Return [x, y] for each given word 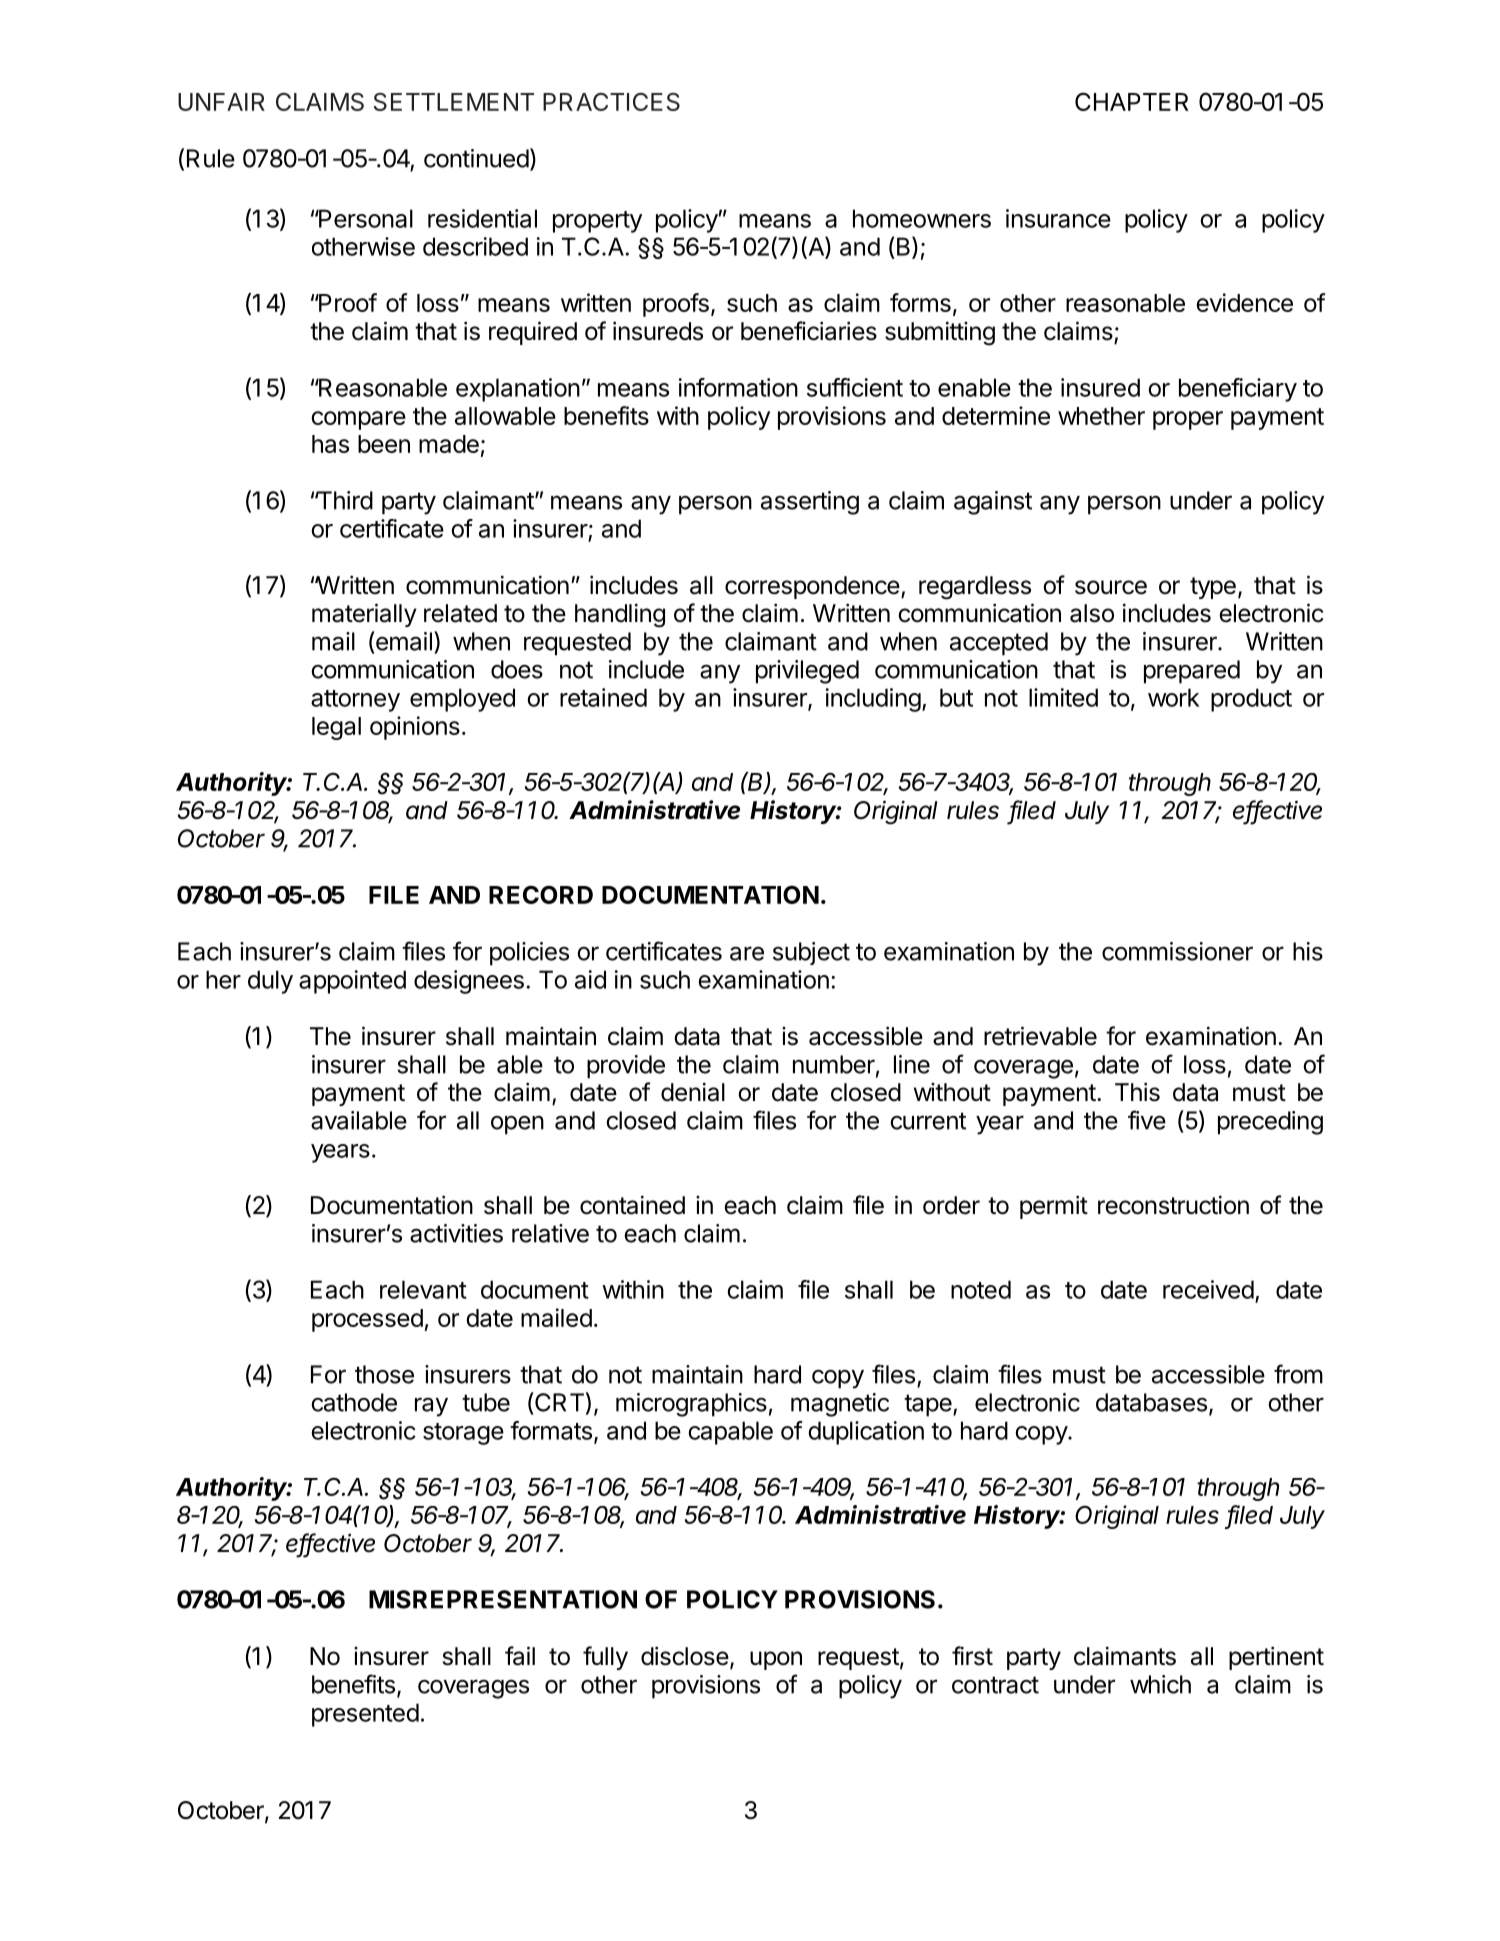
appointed [352, 982]
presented [365, 1715]
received [1208, 1289]
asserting [810, 503]
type [1213, 588]
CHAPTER [1132, 101]
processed [367, 1320]
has [330, 444]
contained [632, 1205]
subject [811, 953]
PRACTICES [611, 102]
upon [776, 1660]
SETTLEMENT [453, 102]
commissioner [1177, 951]
